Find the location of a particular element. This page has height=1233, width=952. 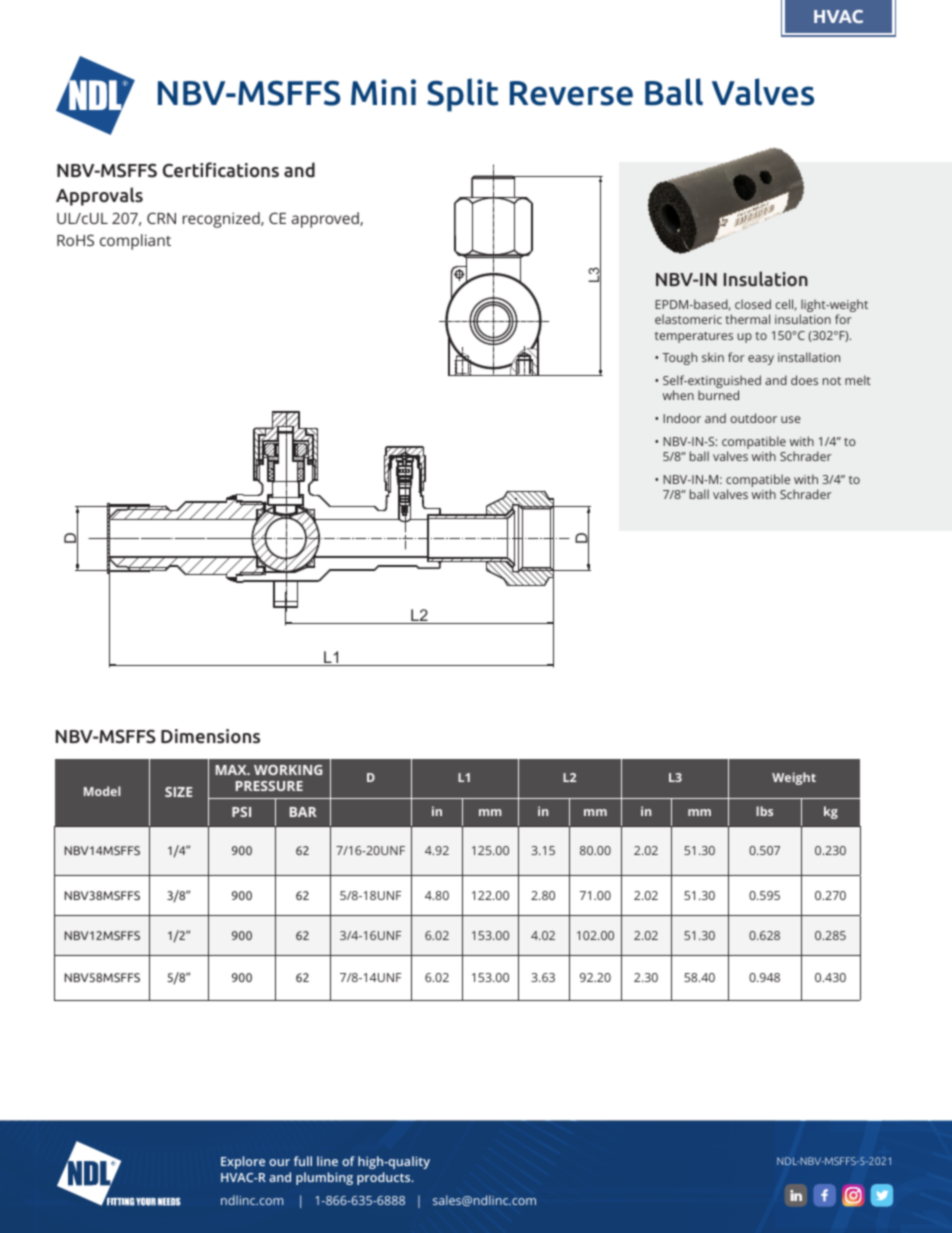

products is located at coordinates (385, 1178).
